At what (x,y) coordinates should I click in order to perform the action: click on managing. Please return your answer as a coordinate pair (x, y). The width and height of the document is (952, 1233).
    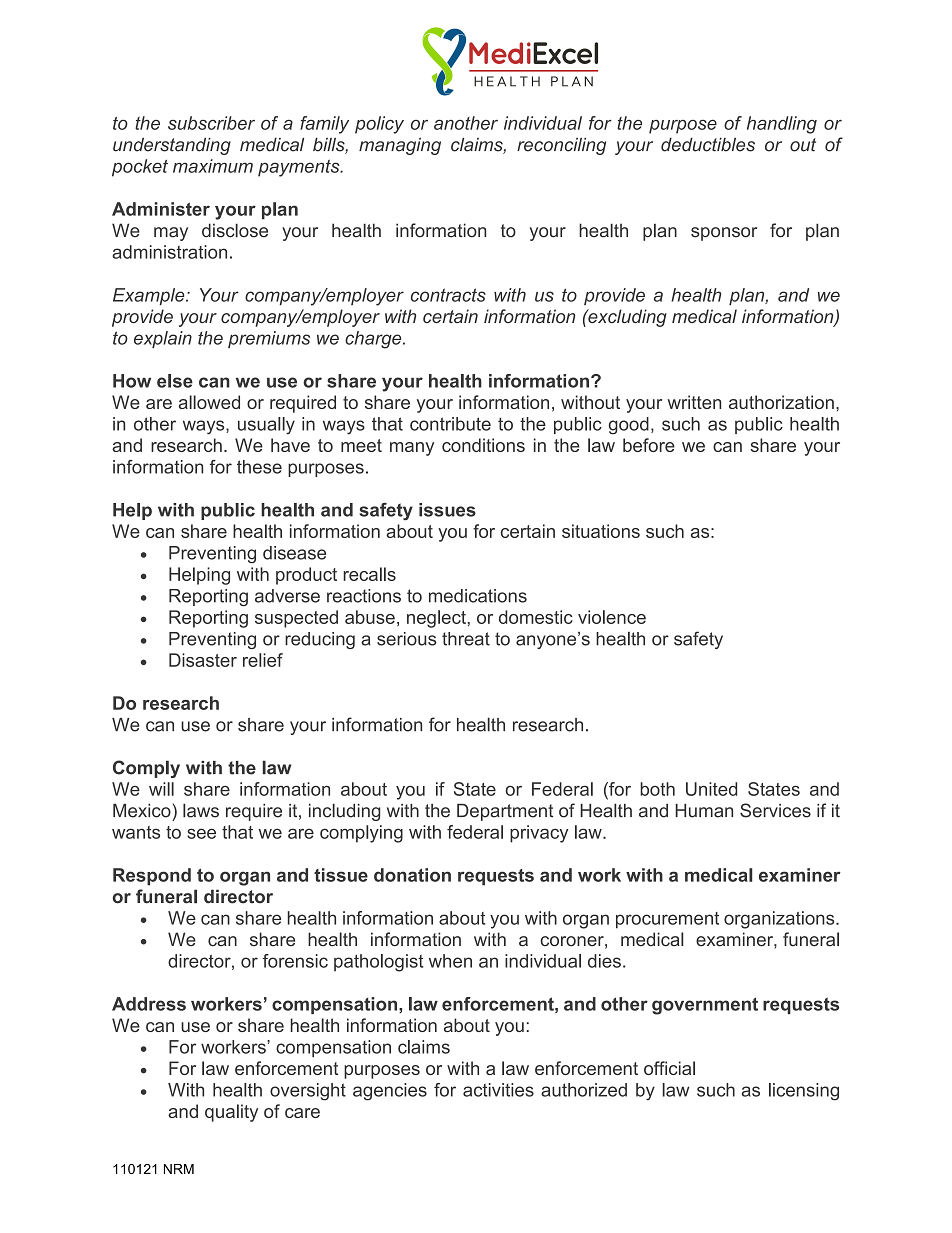
    Looking at the image, I should click on (400, 146).
